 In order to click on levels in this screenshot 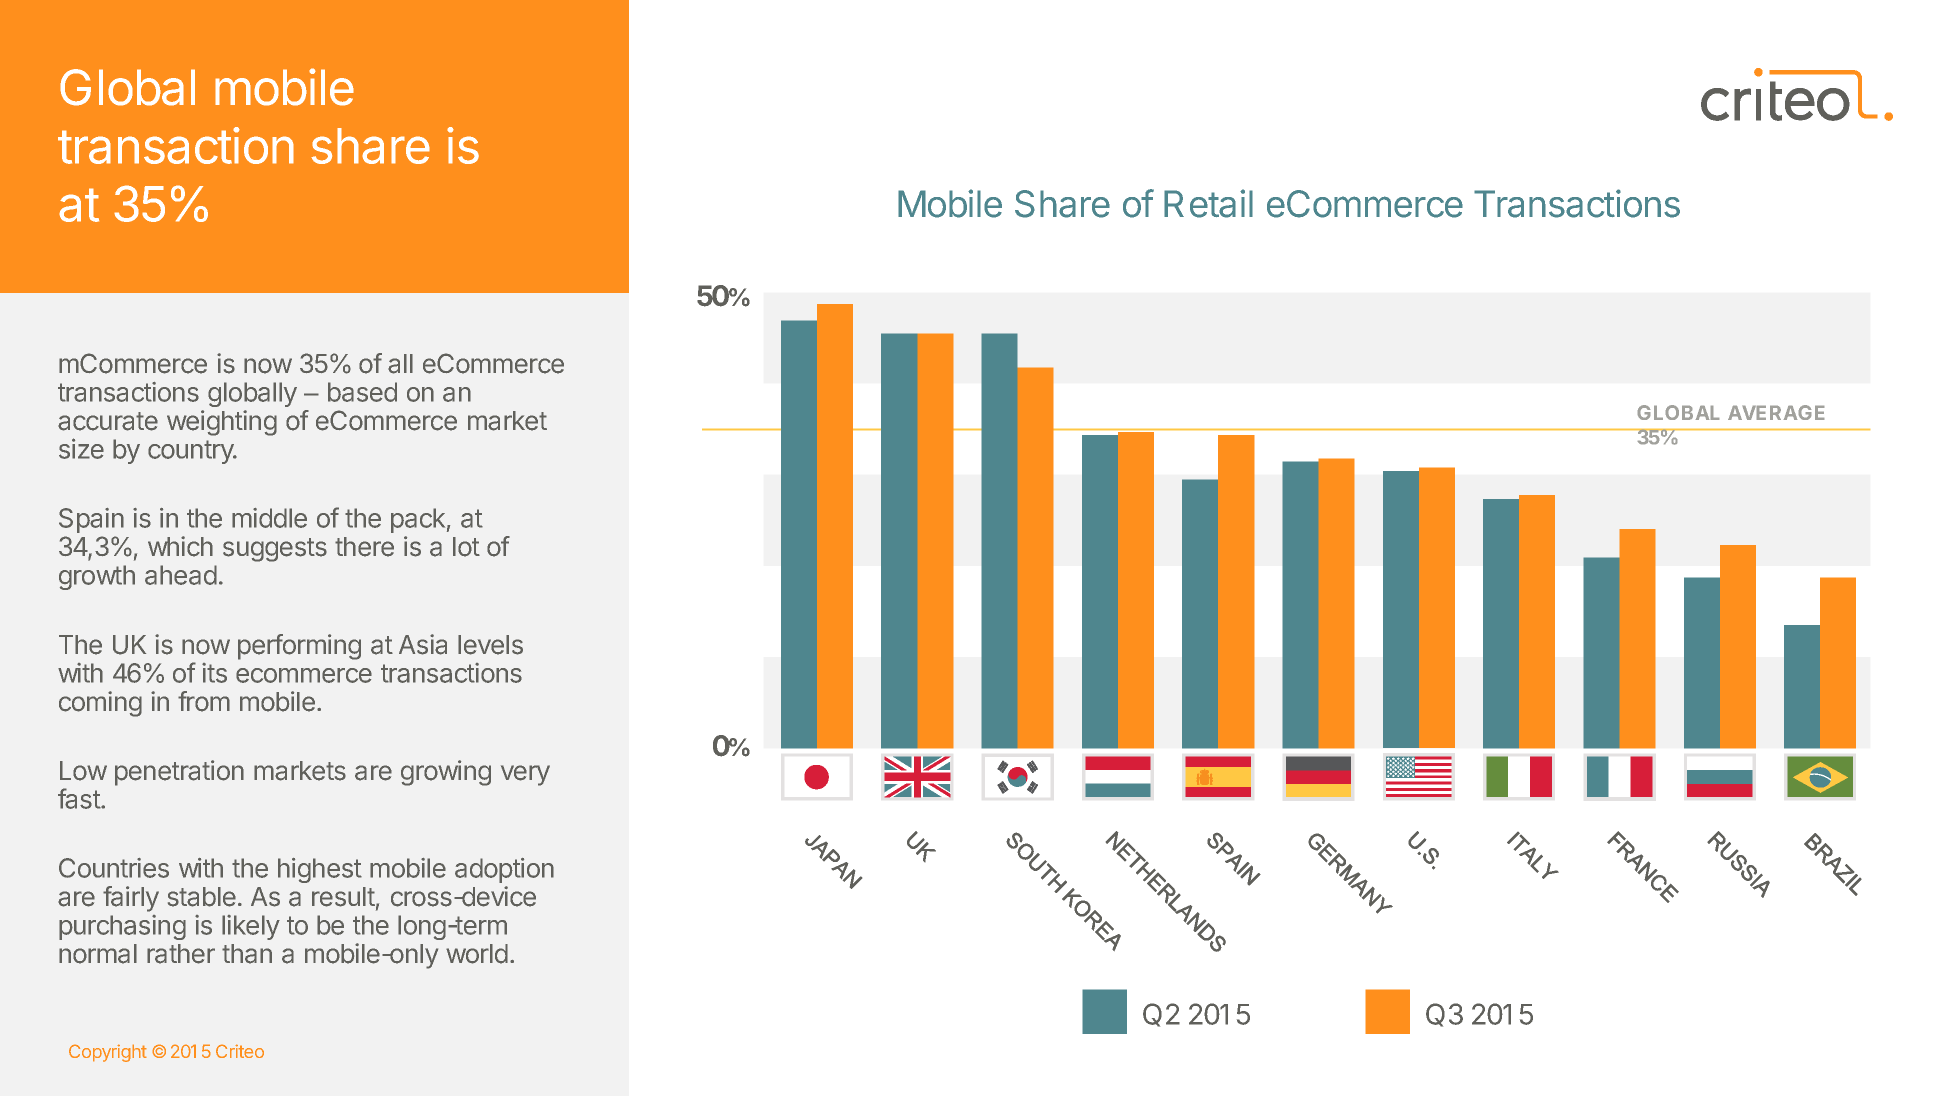, I will do `click(490, 645)`.
